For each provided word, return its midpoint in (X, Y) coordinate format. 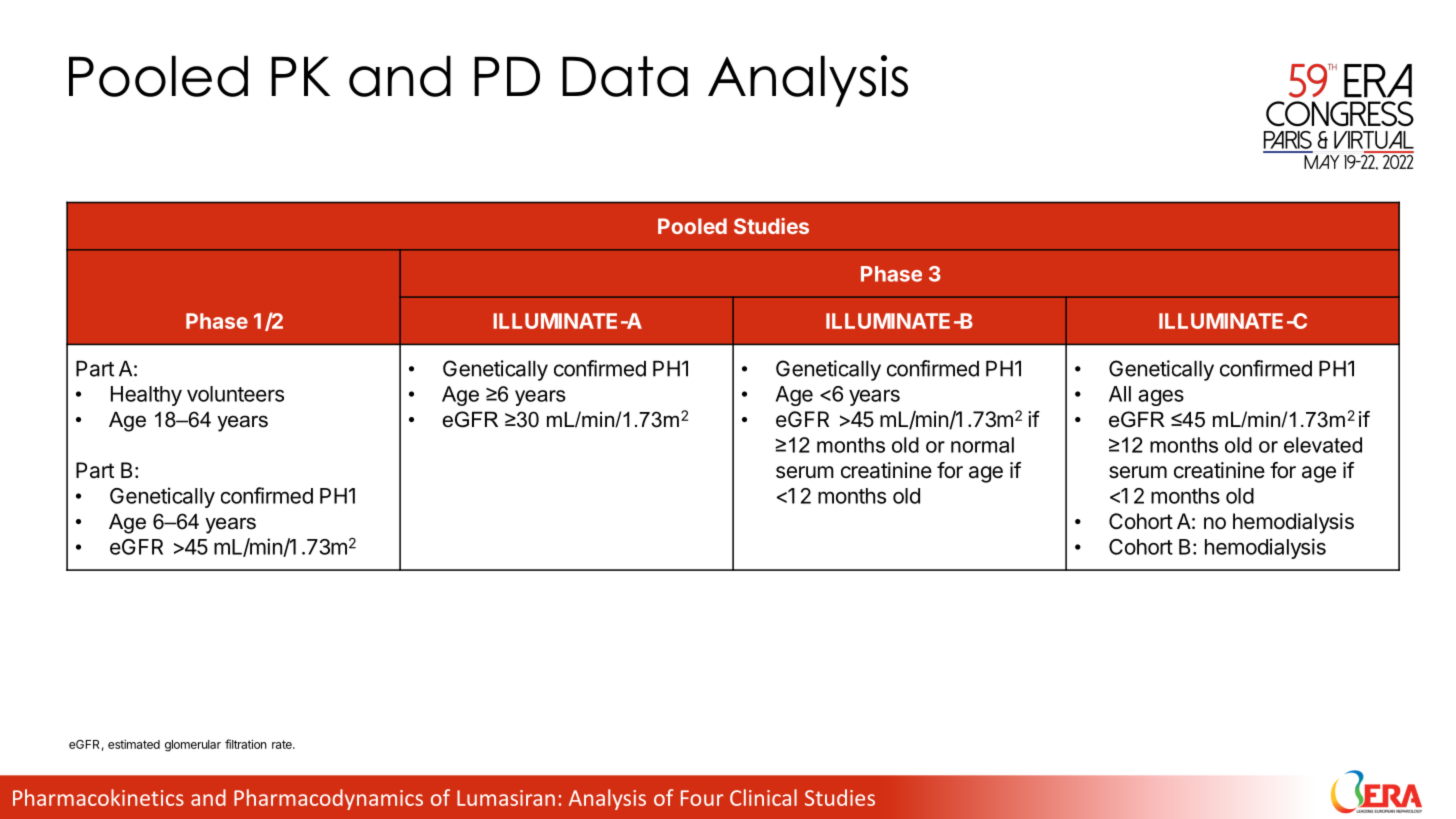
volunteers (235, 394)
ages (1161, 397)
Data (625, 76)
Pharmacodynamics (328, 799)
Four (702, 798)
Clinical (763, 797)
